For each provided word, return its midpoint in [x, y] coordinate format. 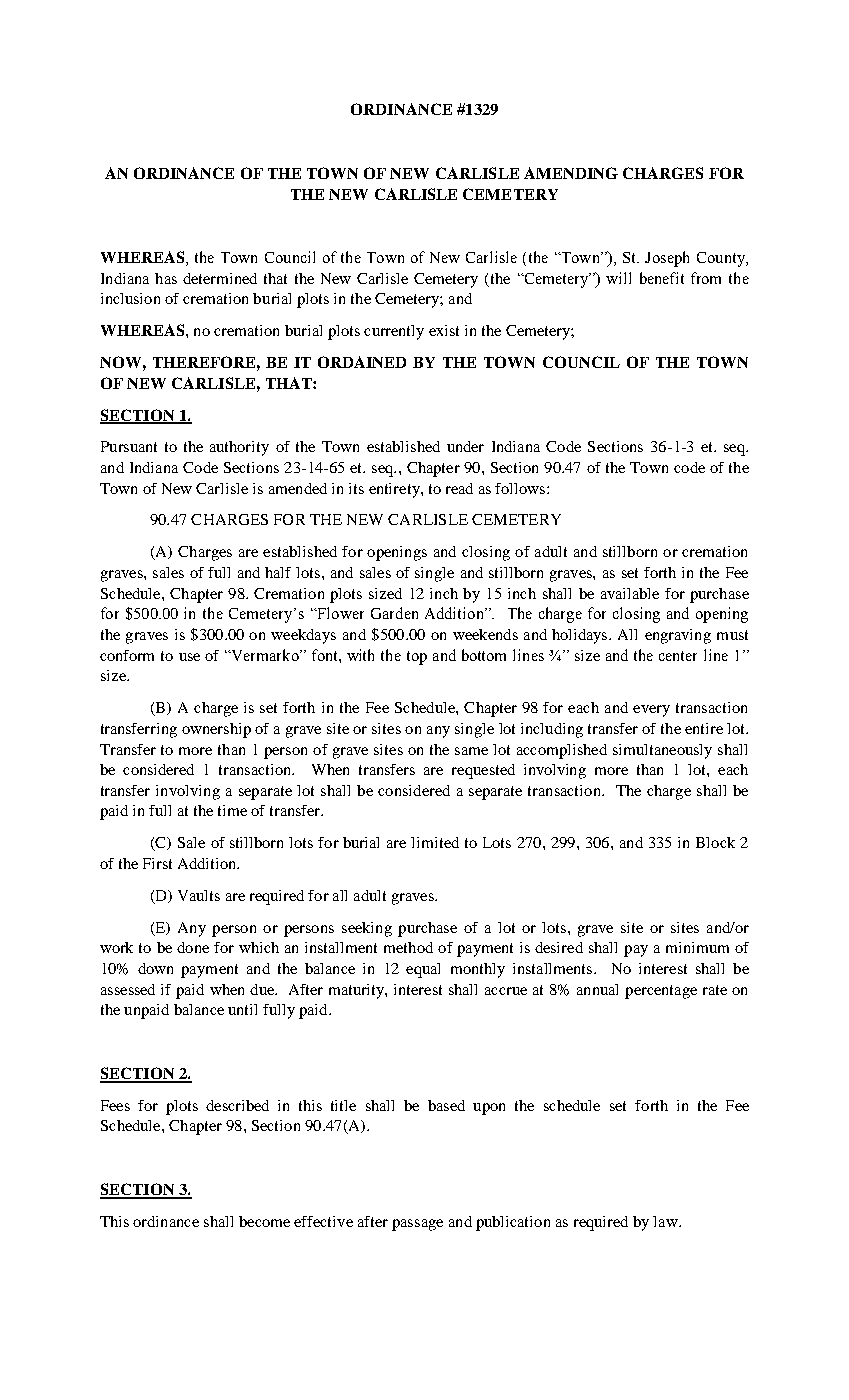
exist [444, 330]
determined [220, 278]
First [157, 863]
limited [435, 842]
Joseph [667, 259]
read [459, 488]
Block [715, 842]
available [630, 593]
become [264, 1221]
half [278, 572]
